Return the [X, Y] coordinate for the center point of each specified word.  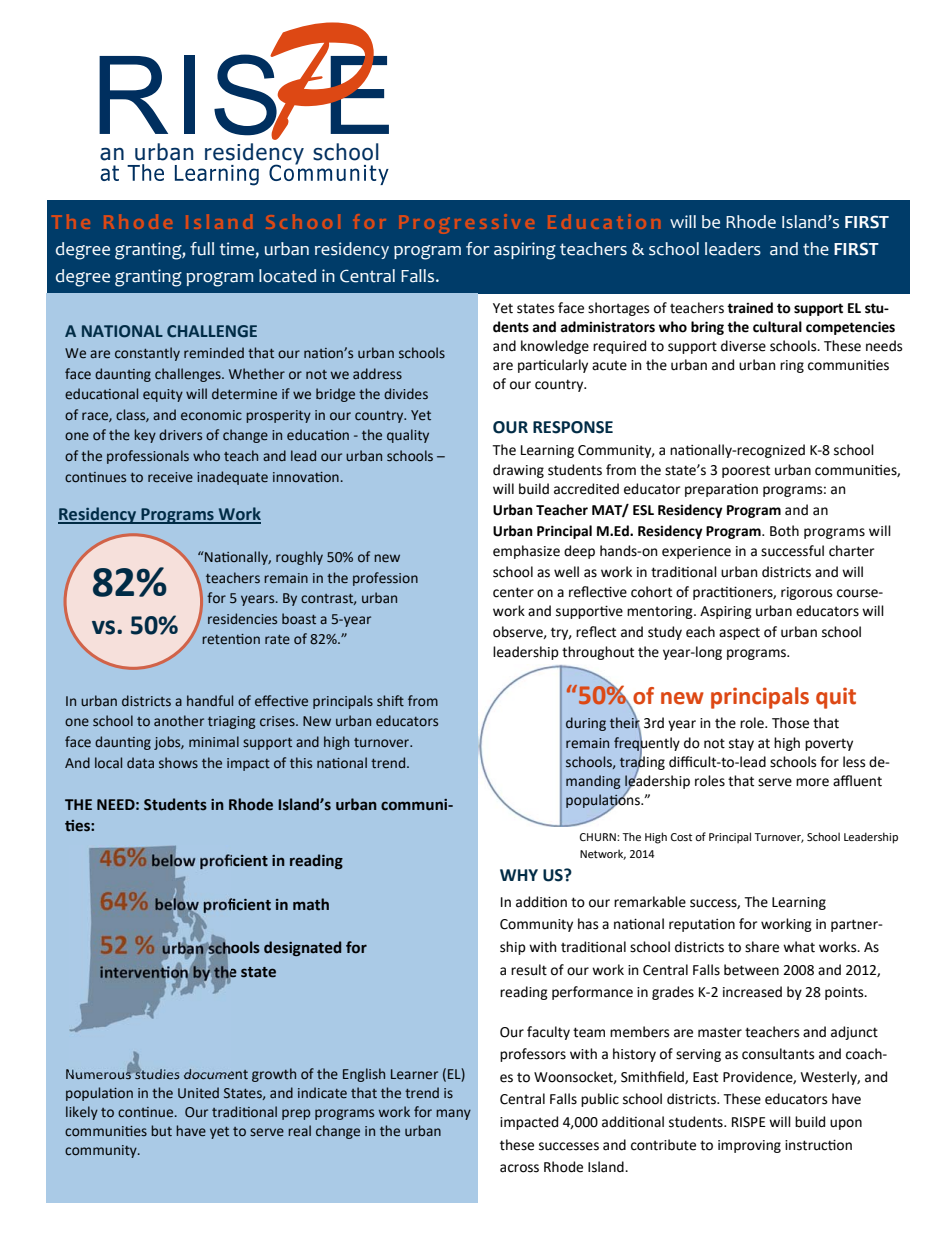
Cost [681, 837]
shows [178, 763]
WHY [519, 875]
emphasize [526, 552]
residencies [242, 619]
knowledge [555, 347]
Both [784, 531]
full [202, 249]
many [453, 1114]
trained [750, 308]
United [198, 1093]
